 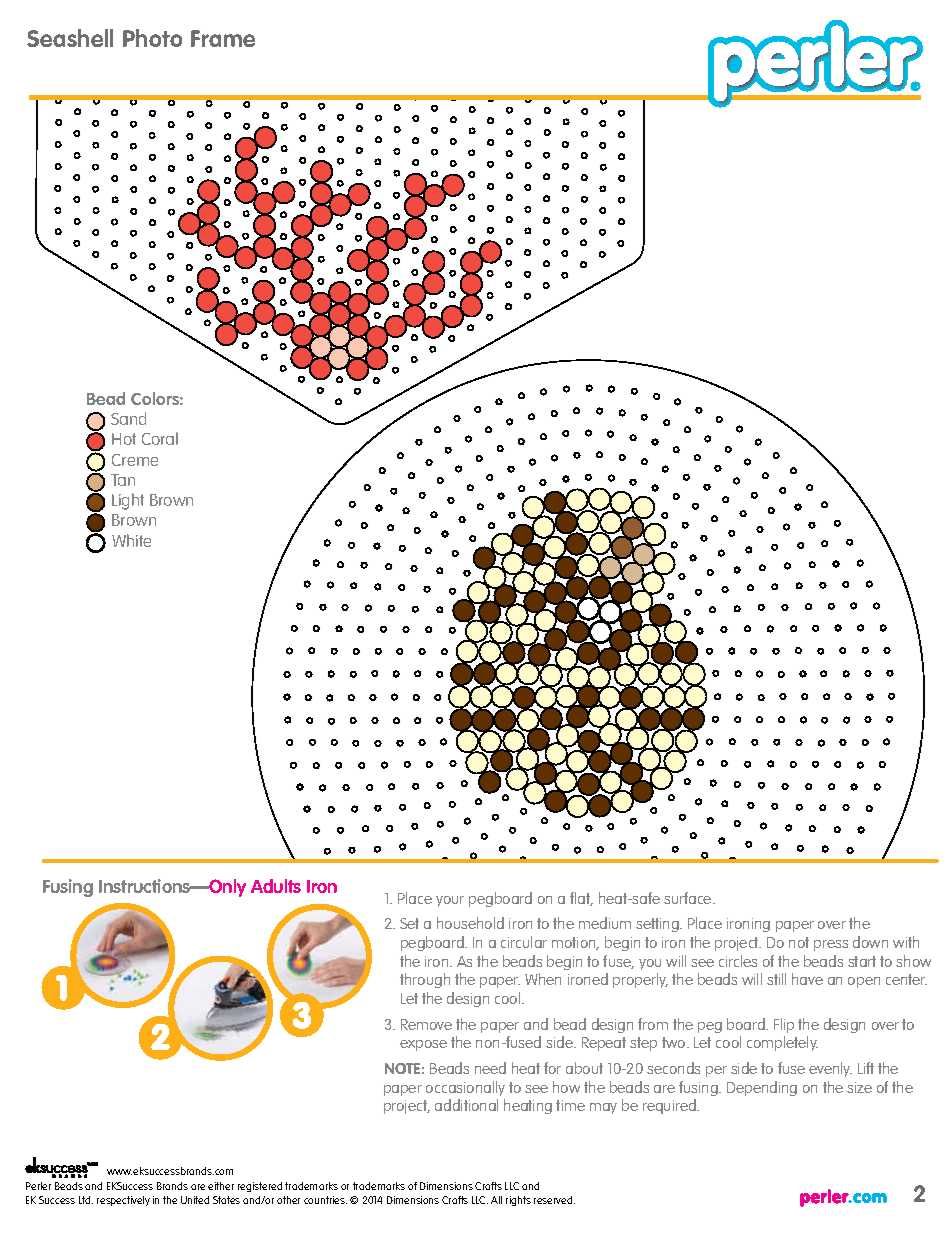 I want to click on press, so click(x=831, y=945).
